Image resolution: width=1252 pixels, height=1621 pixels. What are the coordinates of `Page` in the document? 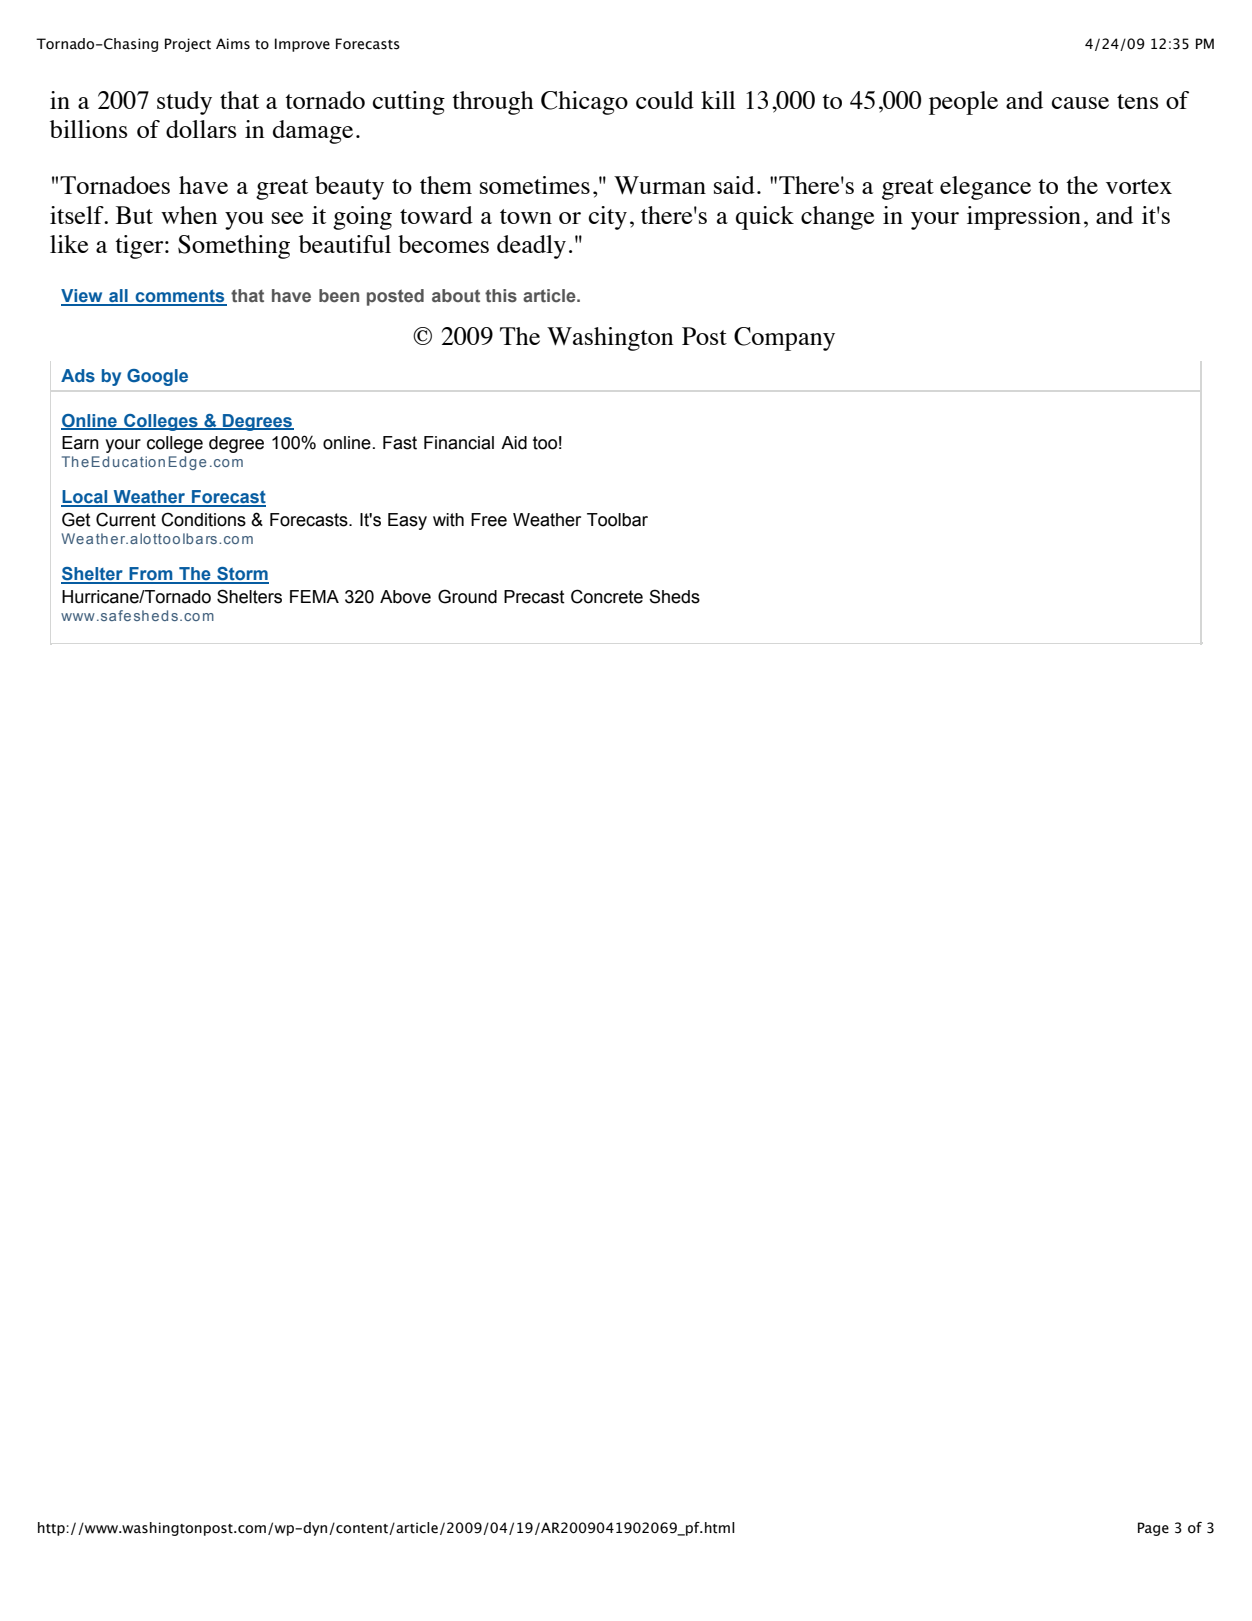 It's located at (1153, 1529).
